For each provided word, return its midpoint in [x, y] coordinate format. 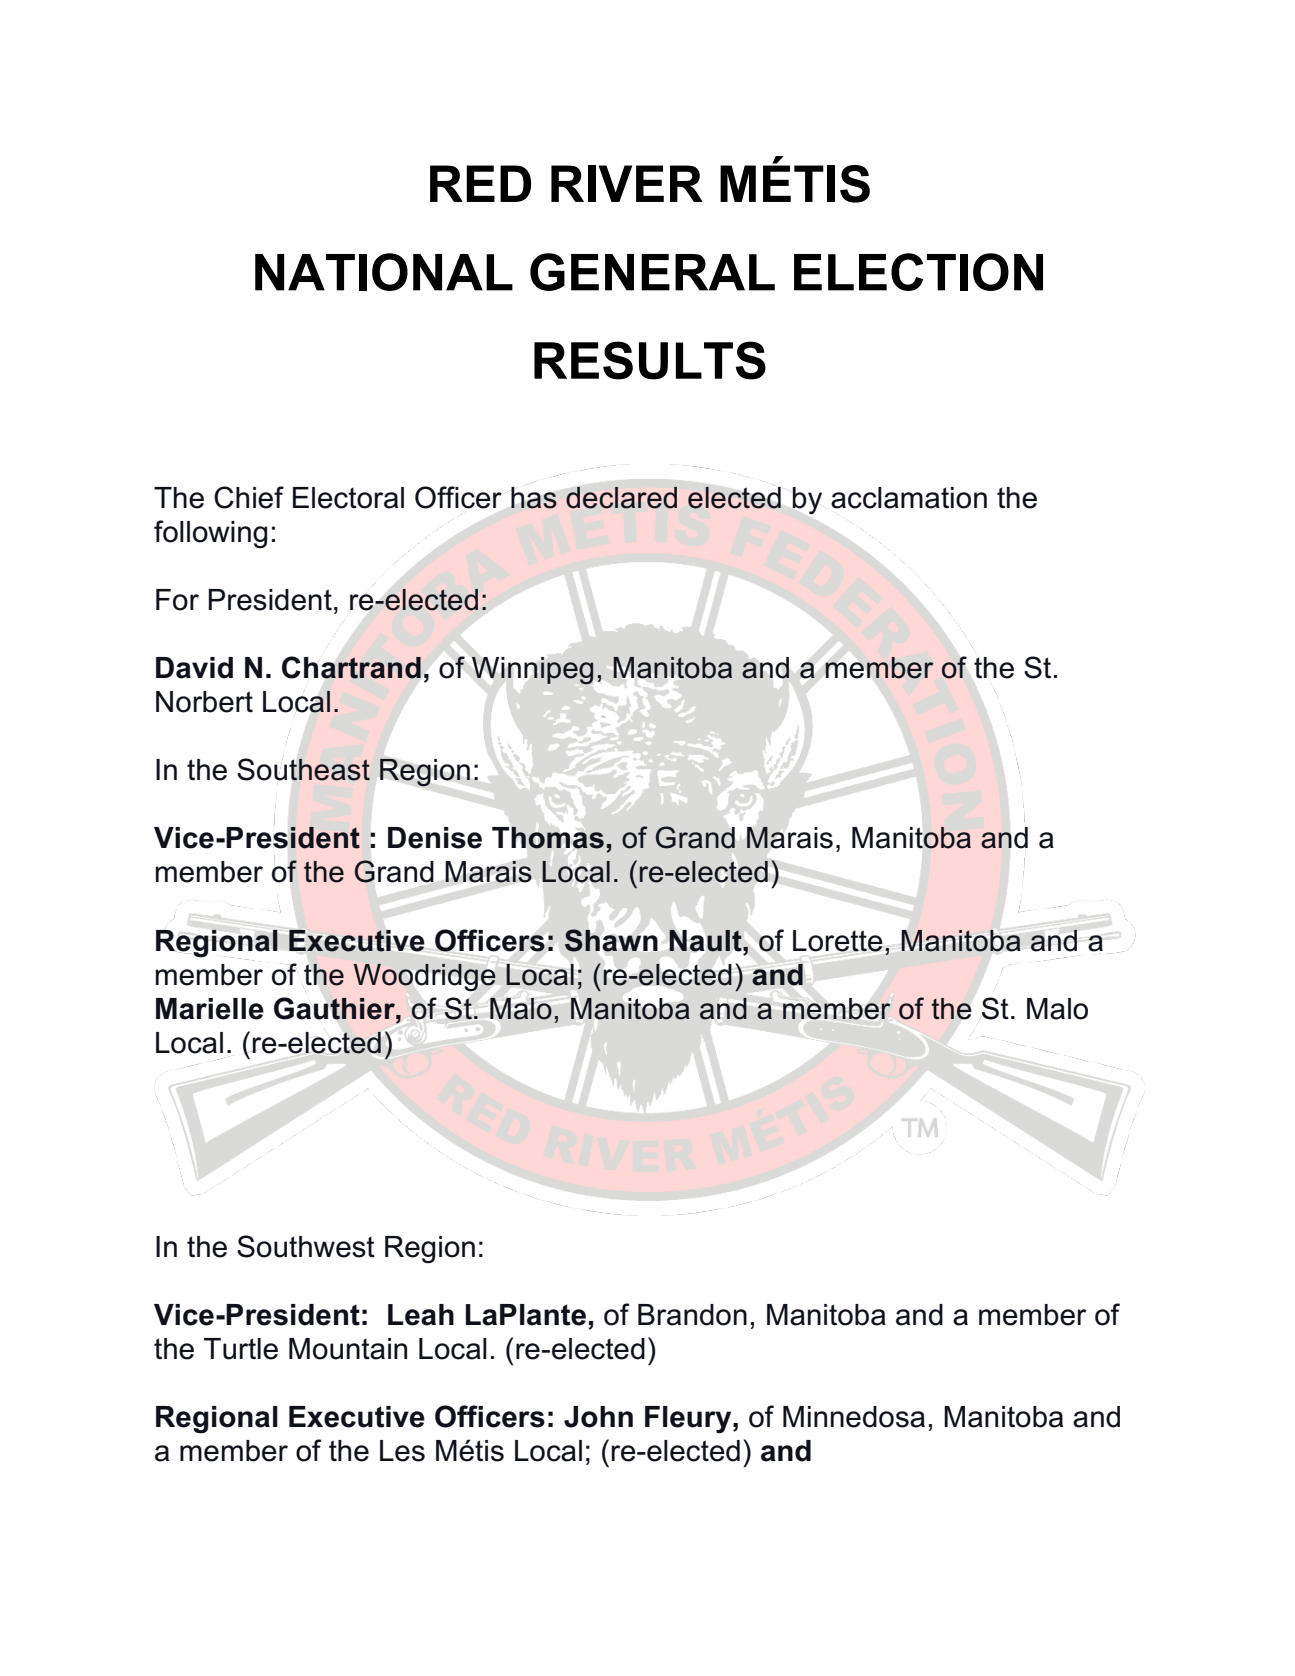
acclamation [909, 498]
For [177, 600]
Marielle [210, 1009]
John [598, 1417]
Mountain [348, 1349]
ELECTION [918, 272]
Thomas [548, 838]
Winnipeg [532, 670]
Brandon [692, 1315]
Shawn [611, 940]
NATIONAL [384, 272]
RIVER [627, 183]
